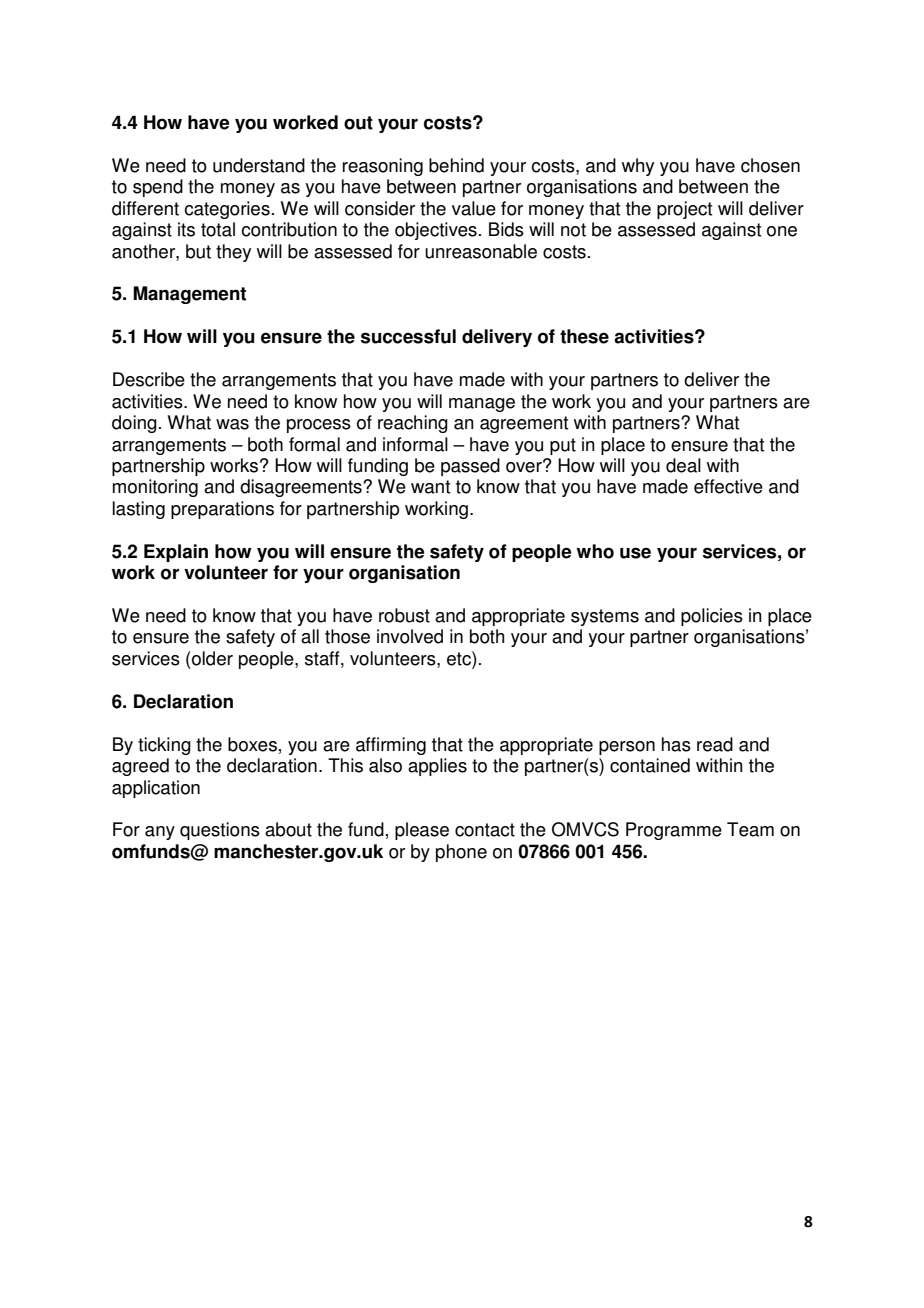  Describe the element at coordinates (227, 210) in the image. I see `categories` at that location.
